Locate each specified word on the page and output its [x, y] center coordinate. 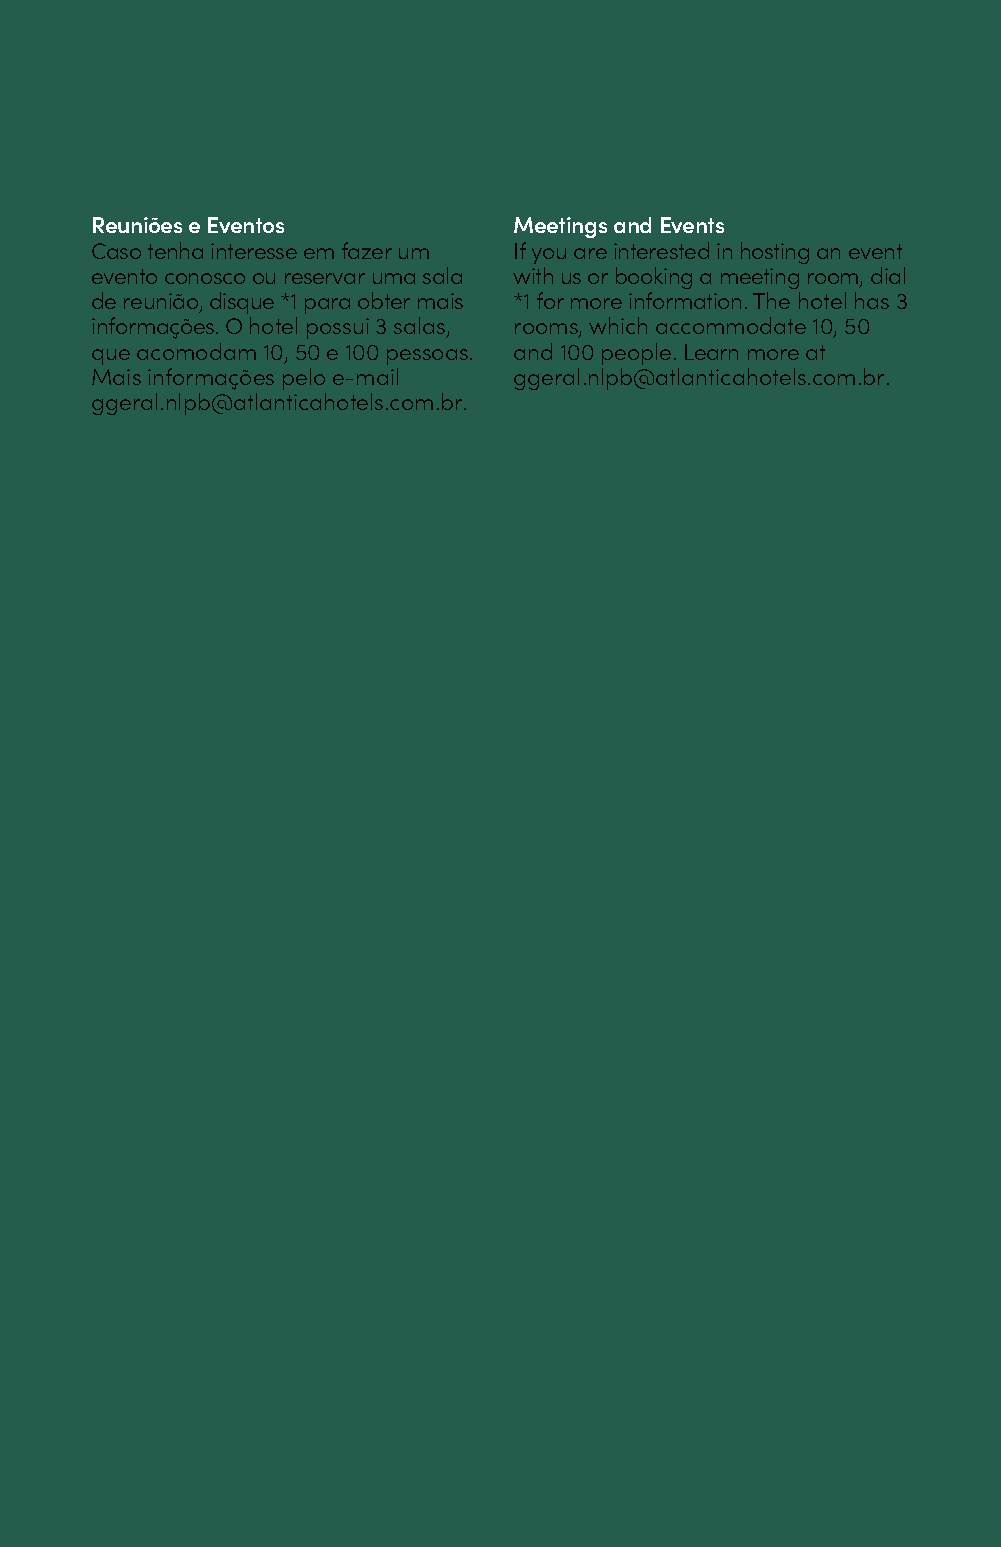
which [618, 325]
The [771, 300]
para [327, 306]
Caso [116, 251]
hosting [775, 253]
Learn [711, 352]
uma [394, 278]
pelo [304, 379]
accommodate [731, 325]
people [636, 354]
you [549, 256]
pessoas [427, 357]
